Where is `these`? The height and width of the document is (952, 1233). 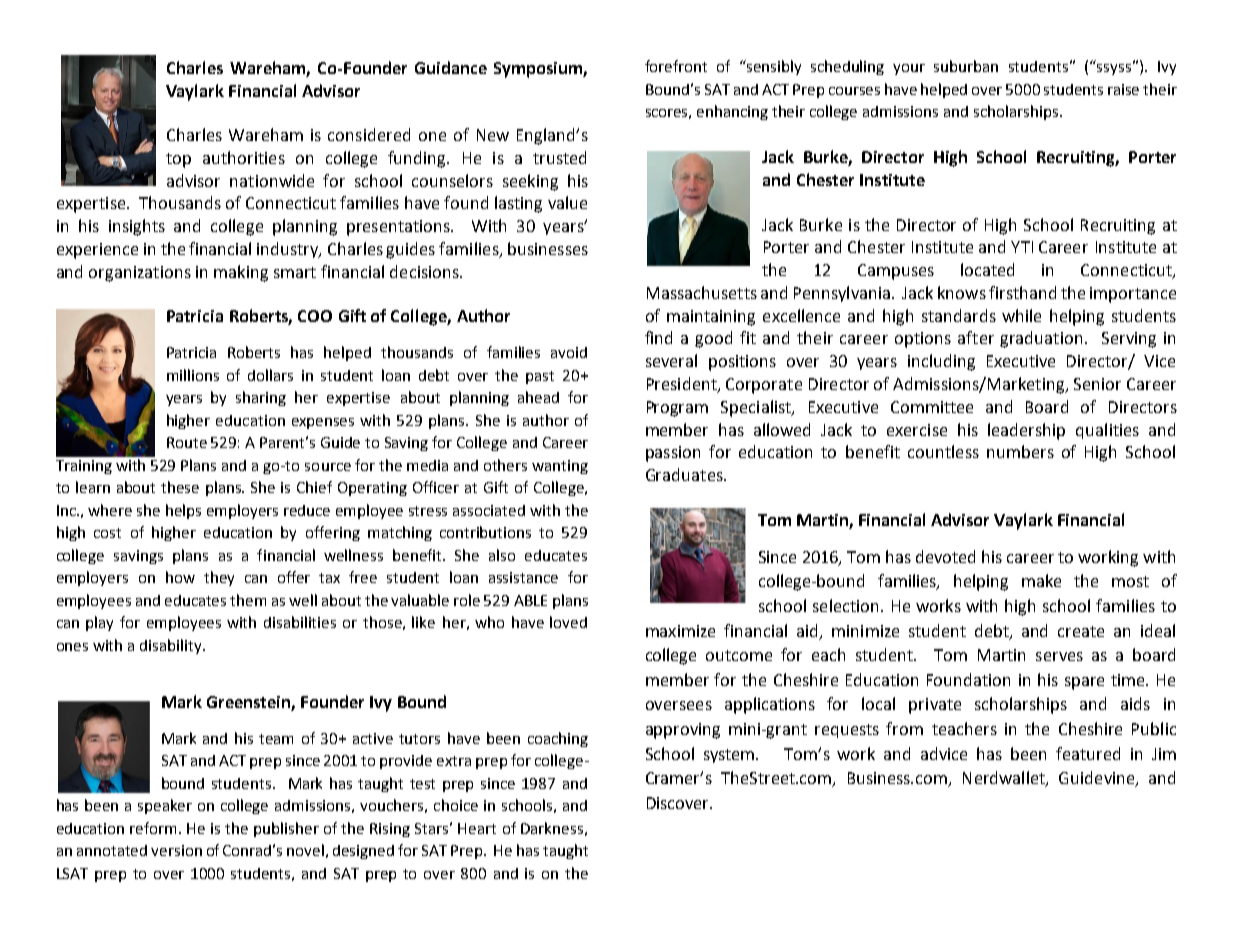 these is located at coordinates (180, 487).
